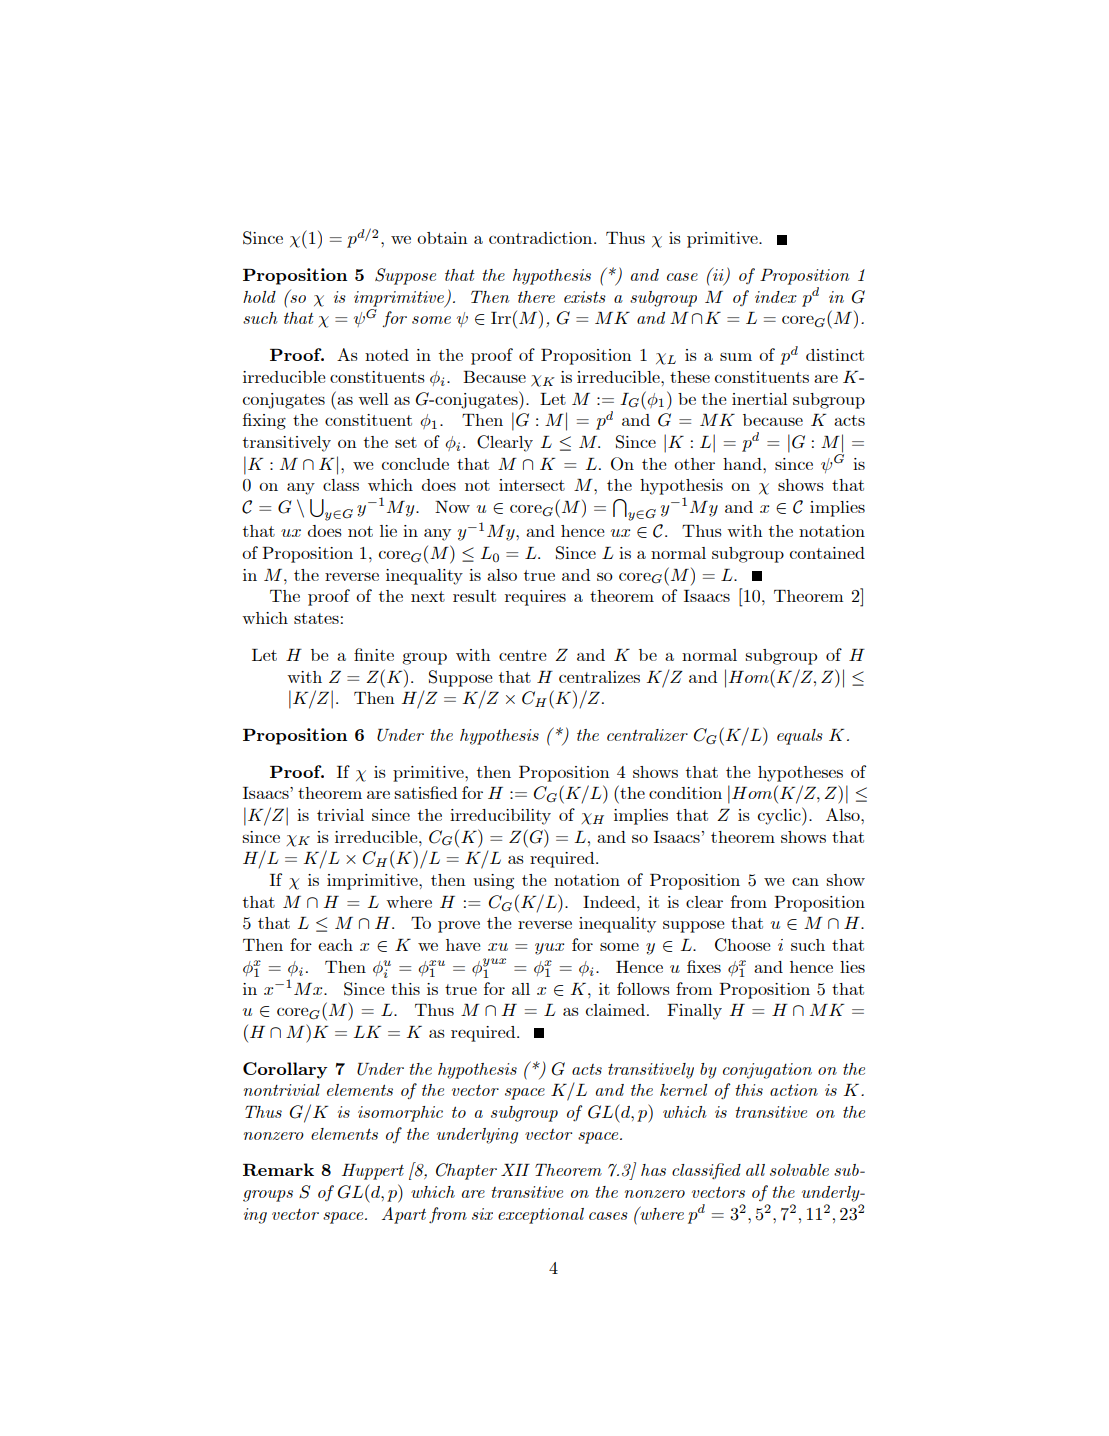  I want to click on contradiction, so click(542, 238).
